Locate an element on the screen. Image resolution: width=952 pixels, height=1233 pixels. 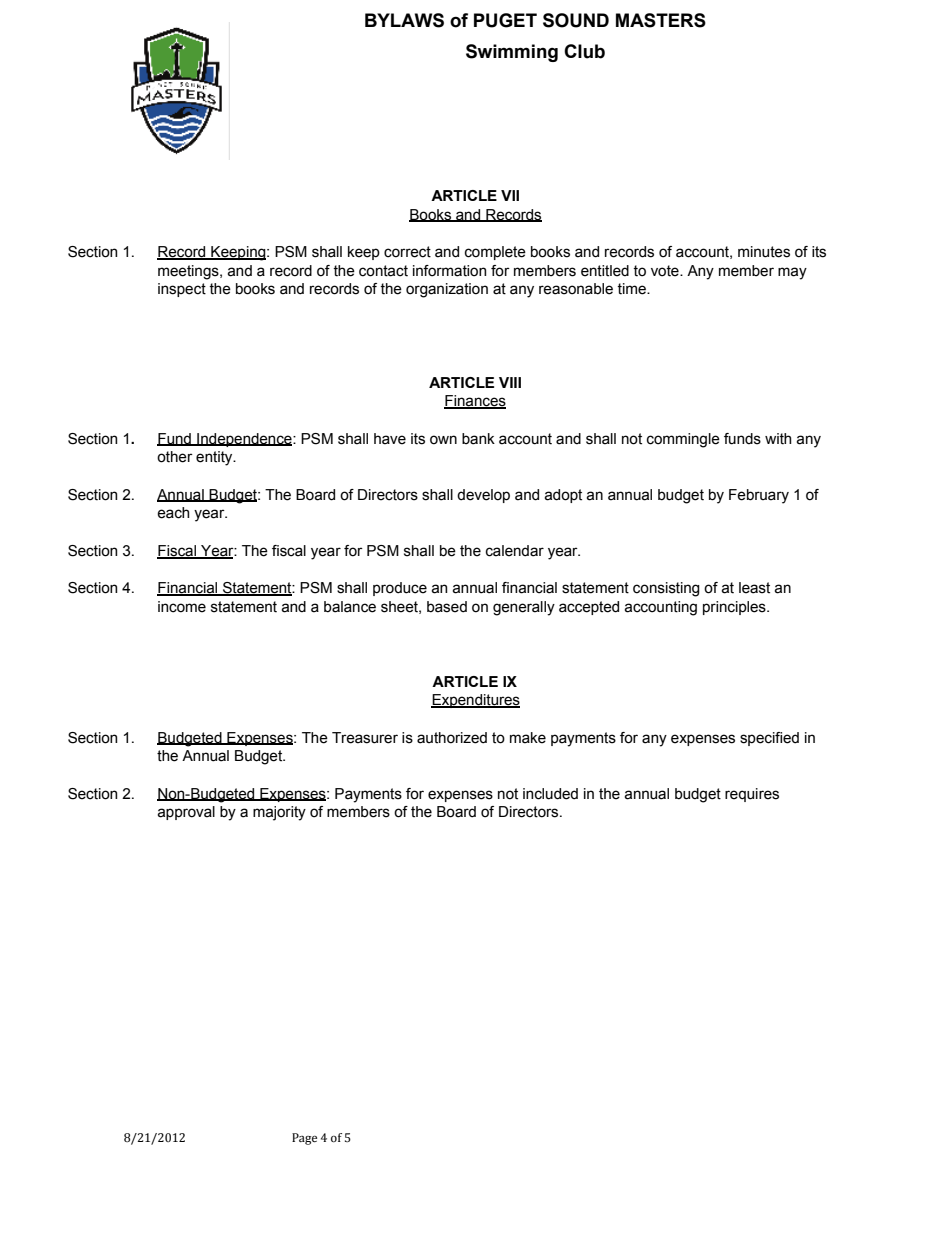
Page is located at coordinates (304, 1139).
